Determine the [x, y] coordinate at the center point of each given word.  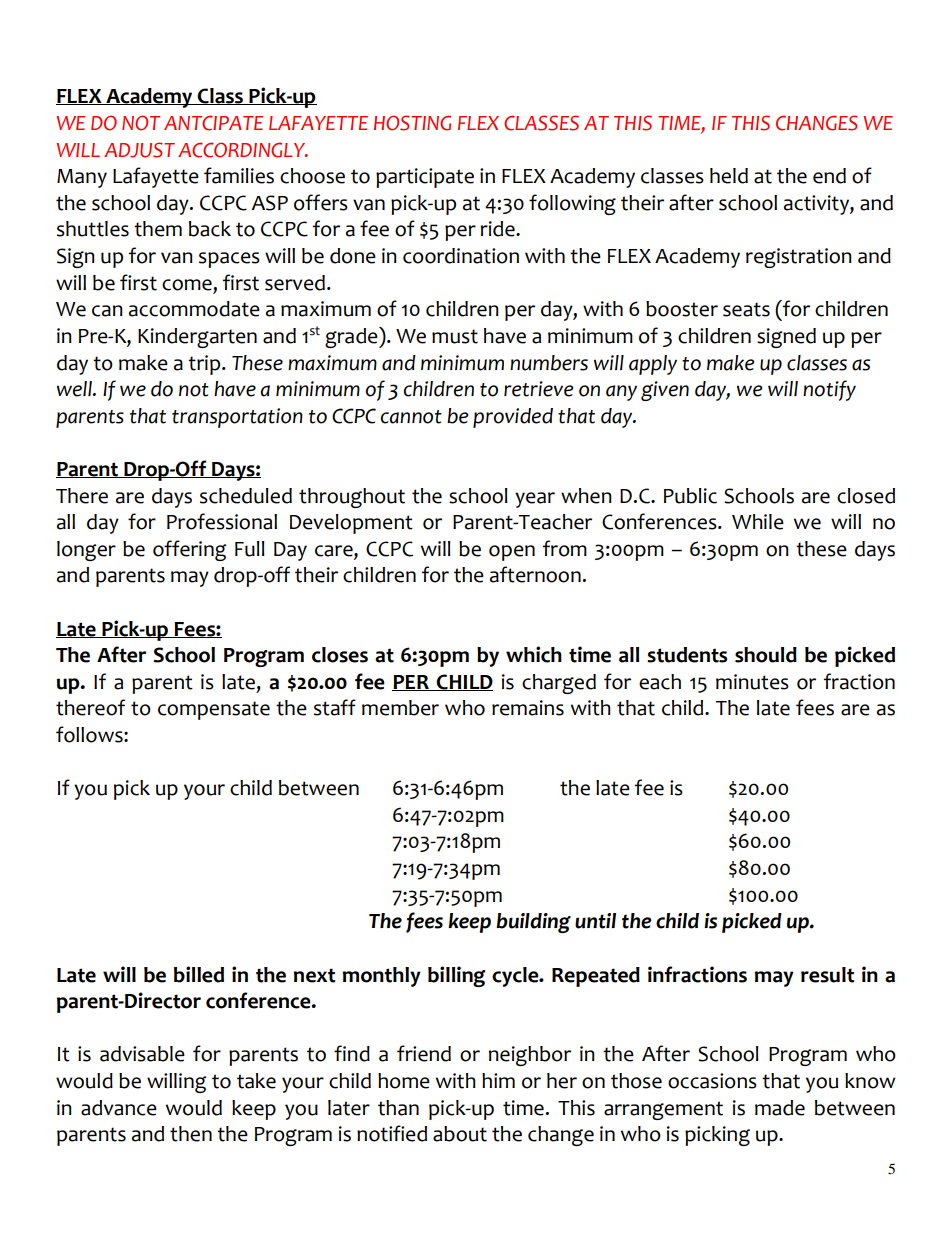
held [729, 176]
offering [189, 550]
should [766, 655]
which [534, 654]
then [191, 1134]
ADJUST [139, 150]
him [498, 1080]
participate [425, 178]
